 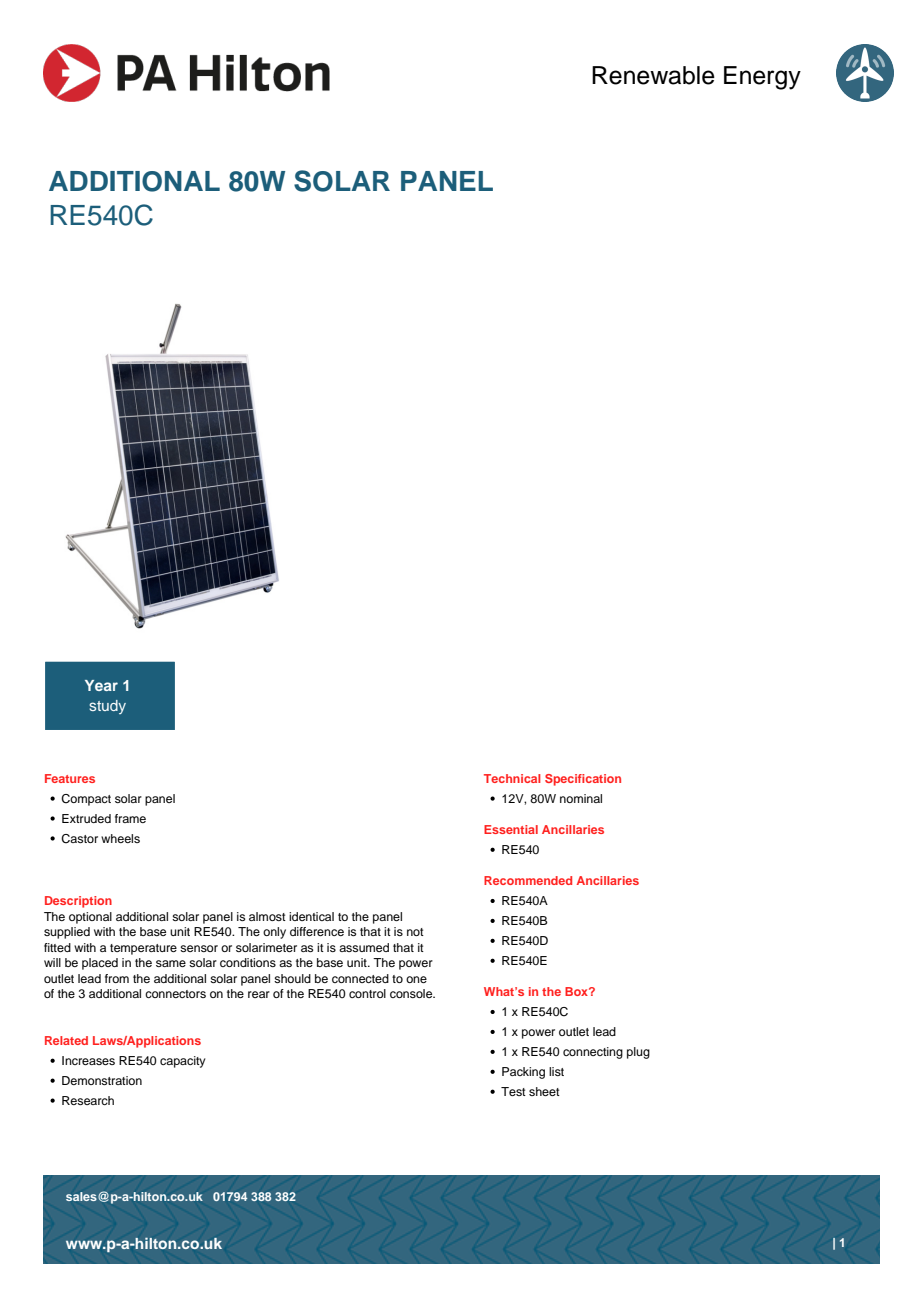 What do you see at coordinates (638, 1053) in the screenshot?
I see `plug` at bounding box center [638, 1053].
